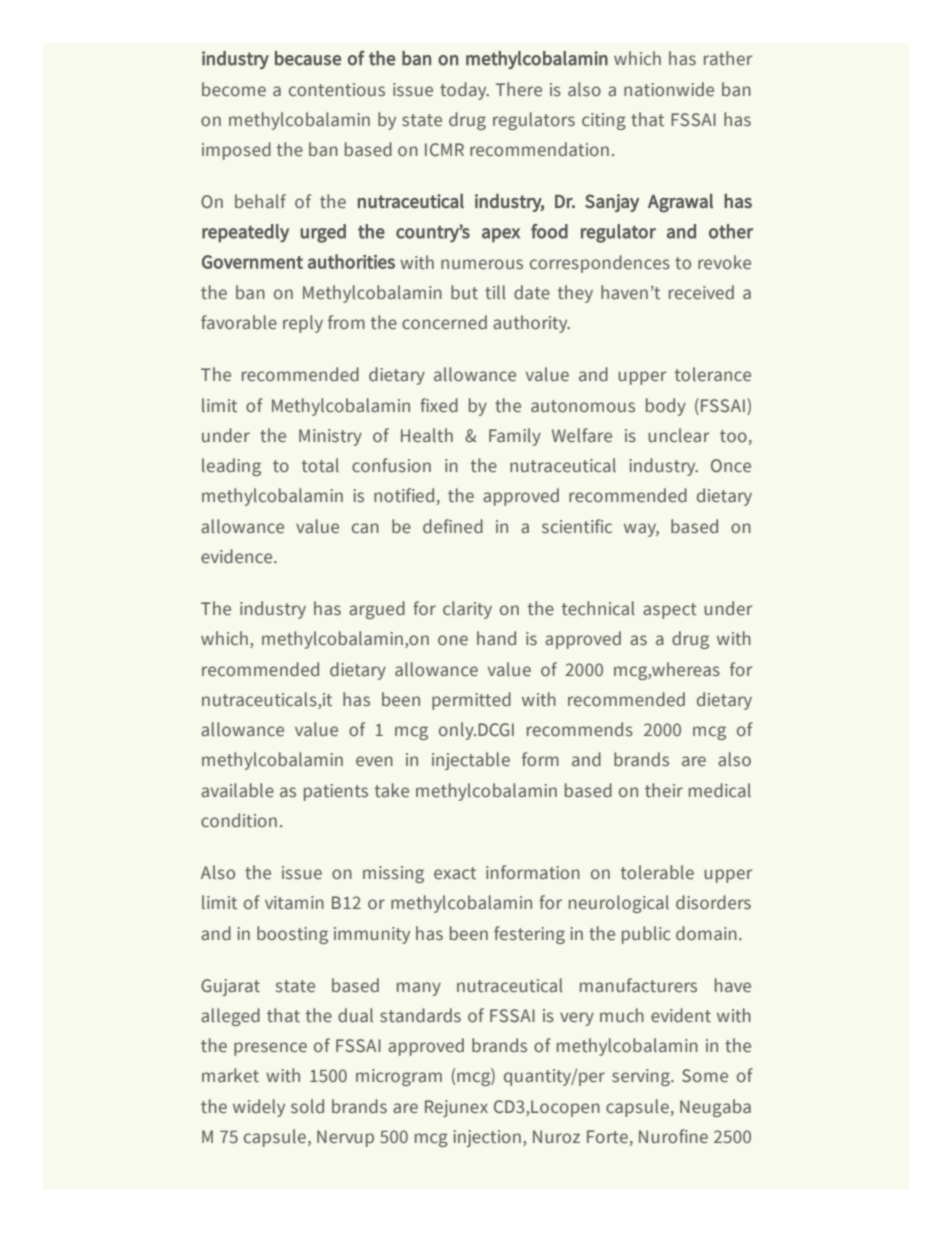 This page has height=1233, width=952. What do you see at coordinates (678, 435) in the page?
I see `unclear` at bounding box center [678, 435].
